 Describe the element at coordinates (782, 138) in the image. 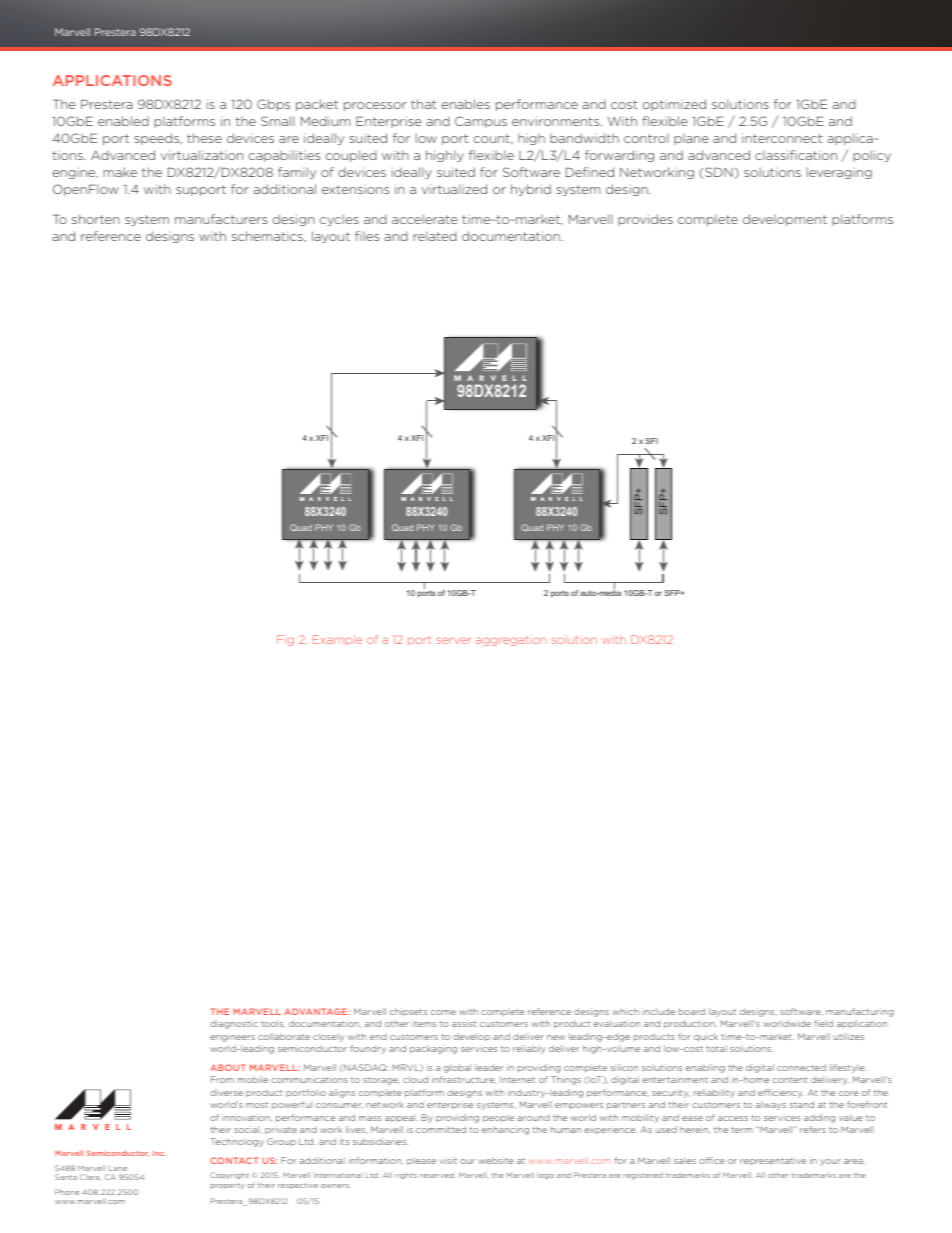

I see `interconnect` at that location.
